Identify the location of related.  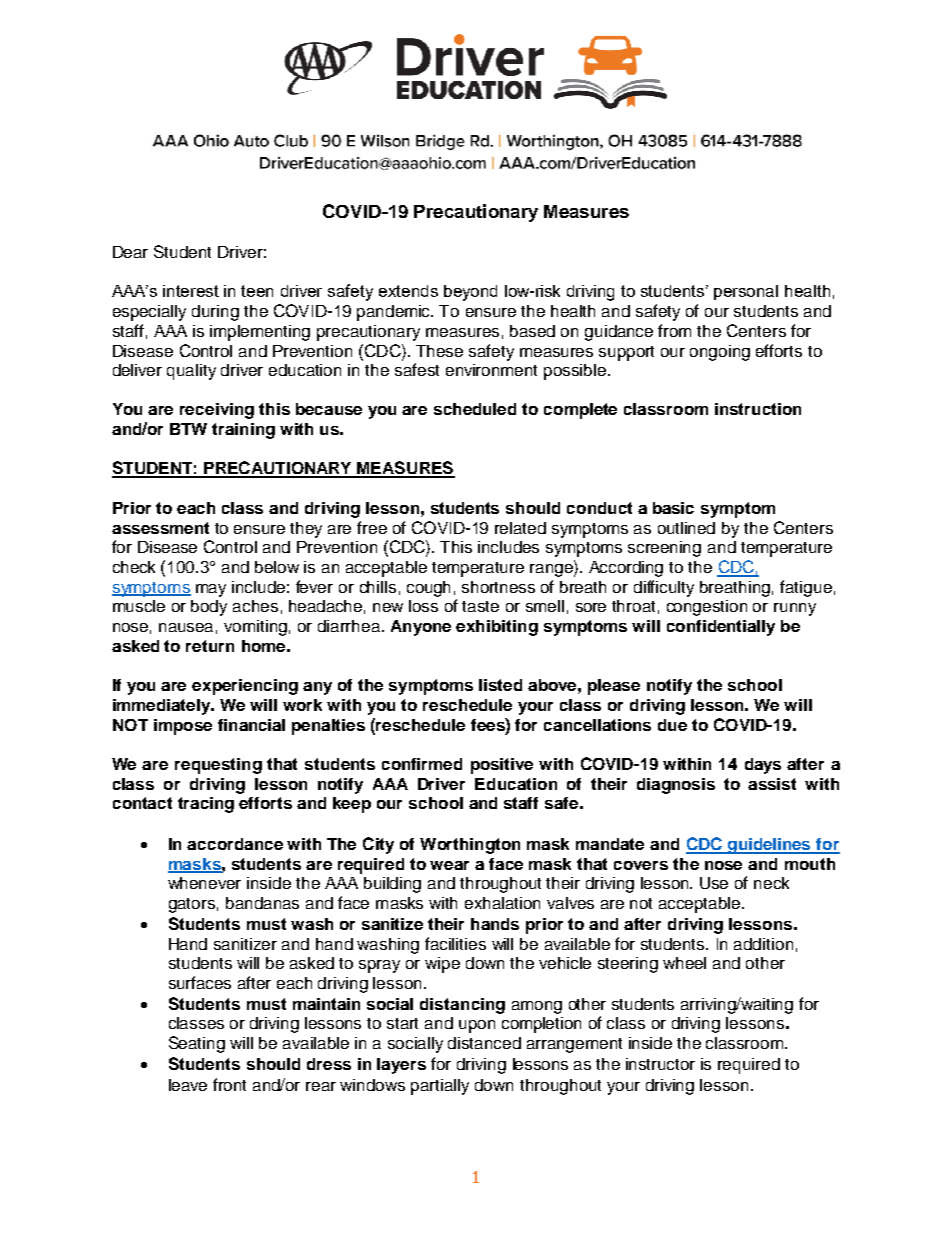
(520, 528).
